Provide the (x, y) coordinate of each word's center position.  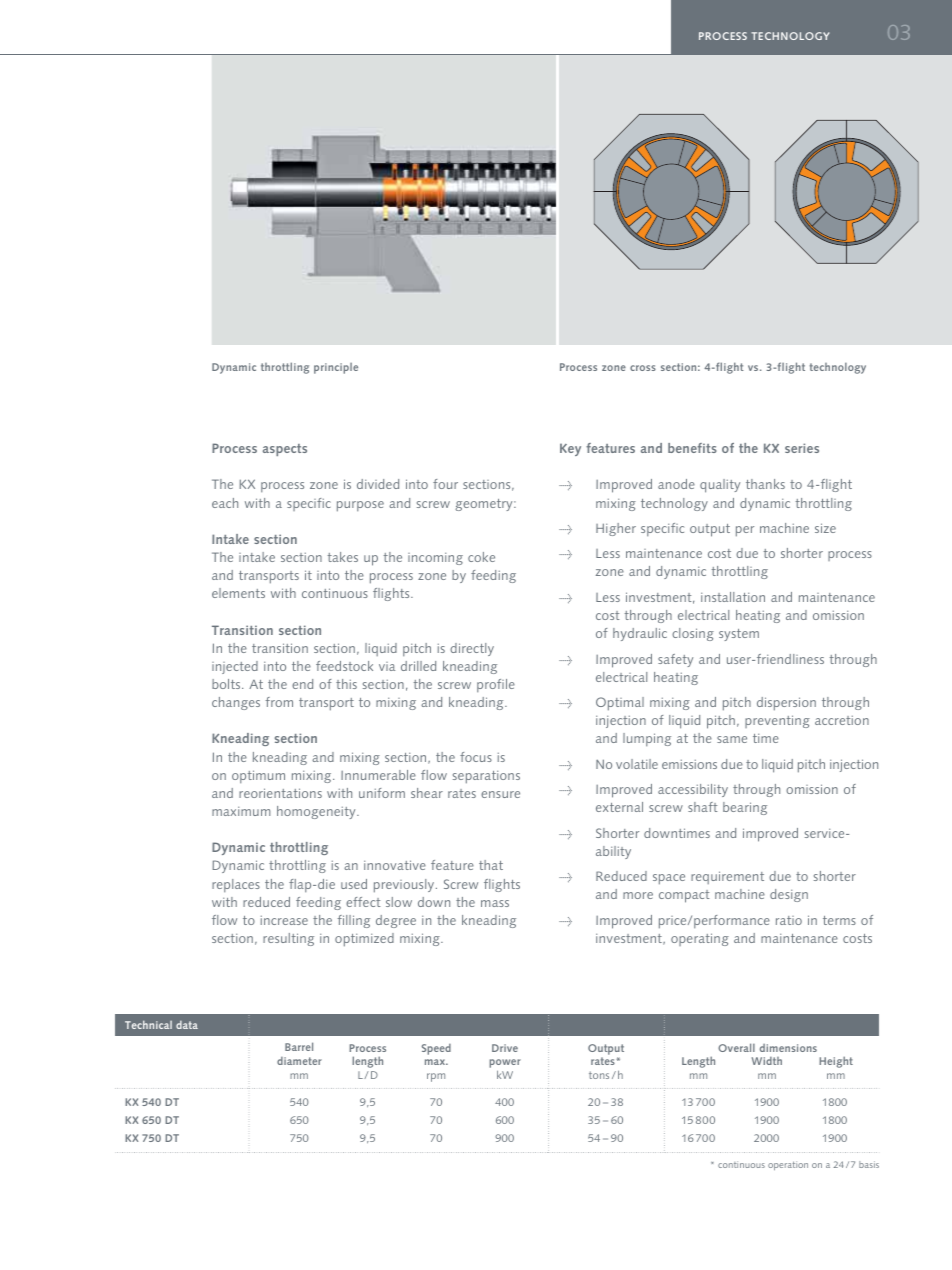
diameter (299, 1061)
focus (476, 757)
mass (495, 903)
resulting (288, 939)
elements (238, 593)
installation (733, 597)
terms (839, 920)
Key (570, 449)
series (802, 448)
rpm (436, 1077)
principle (336, 368)
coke (481, 557)
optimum (258, 776)
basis (869, 1164)
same (732, 739)
